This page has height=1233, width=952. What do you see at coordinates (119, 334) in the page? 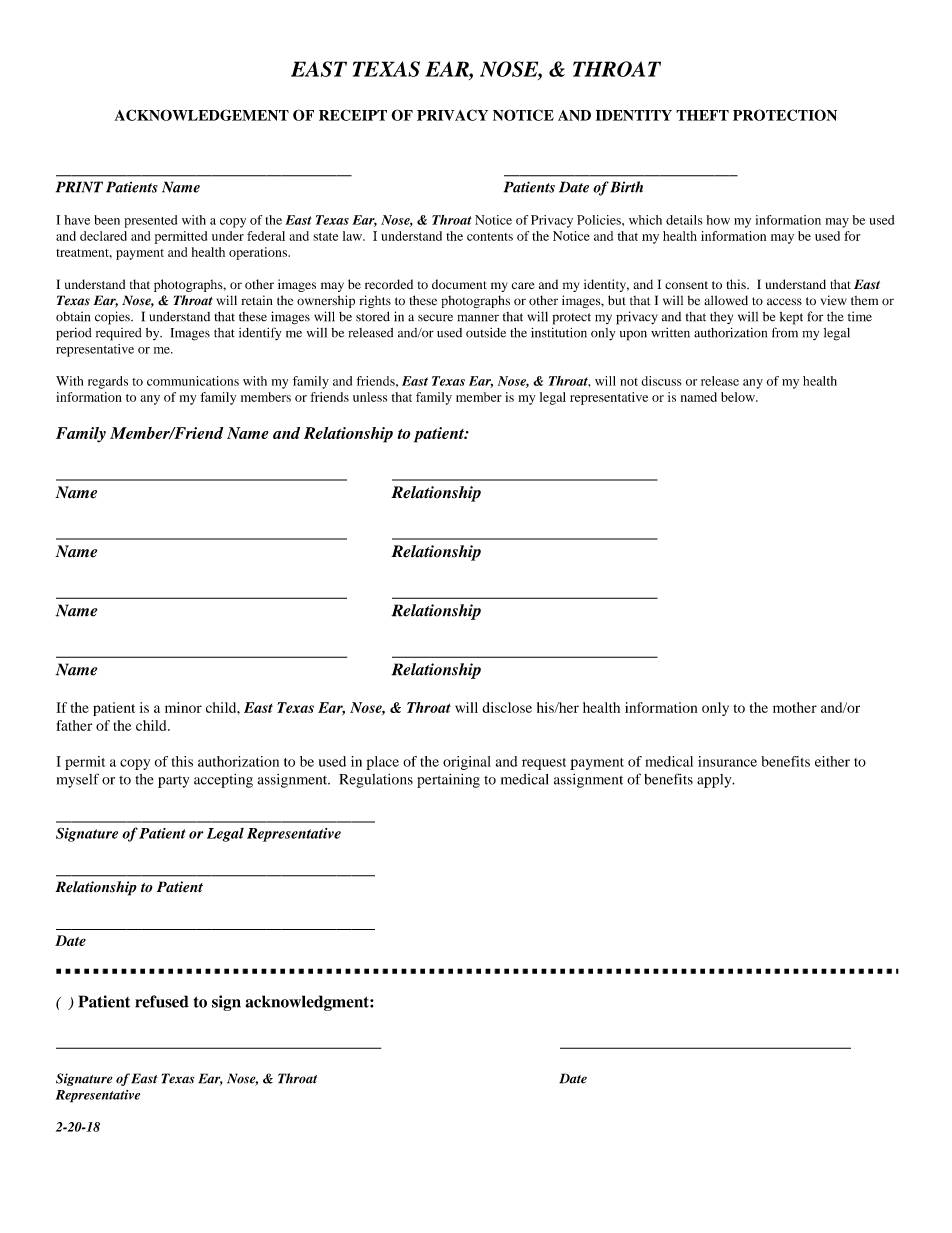
I see `required` at bounding box center [119, 334].
